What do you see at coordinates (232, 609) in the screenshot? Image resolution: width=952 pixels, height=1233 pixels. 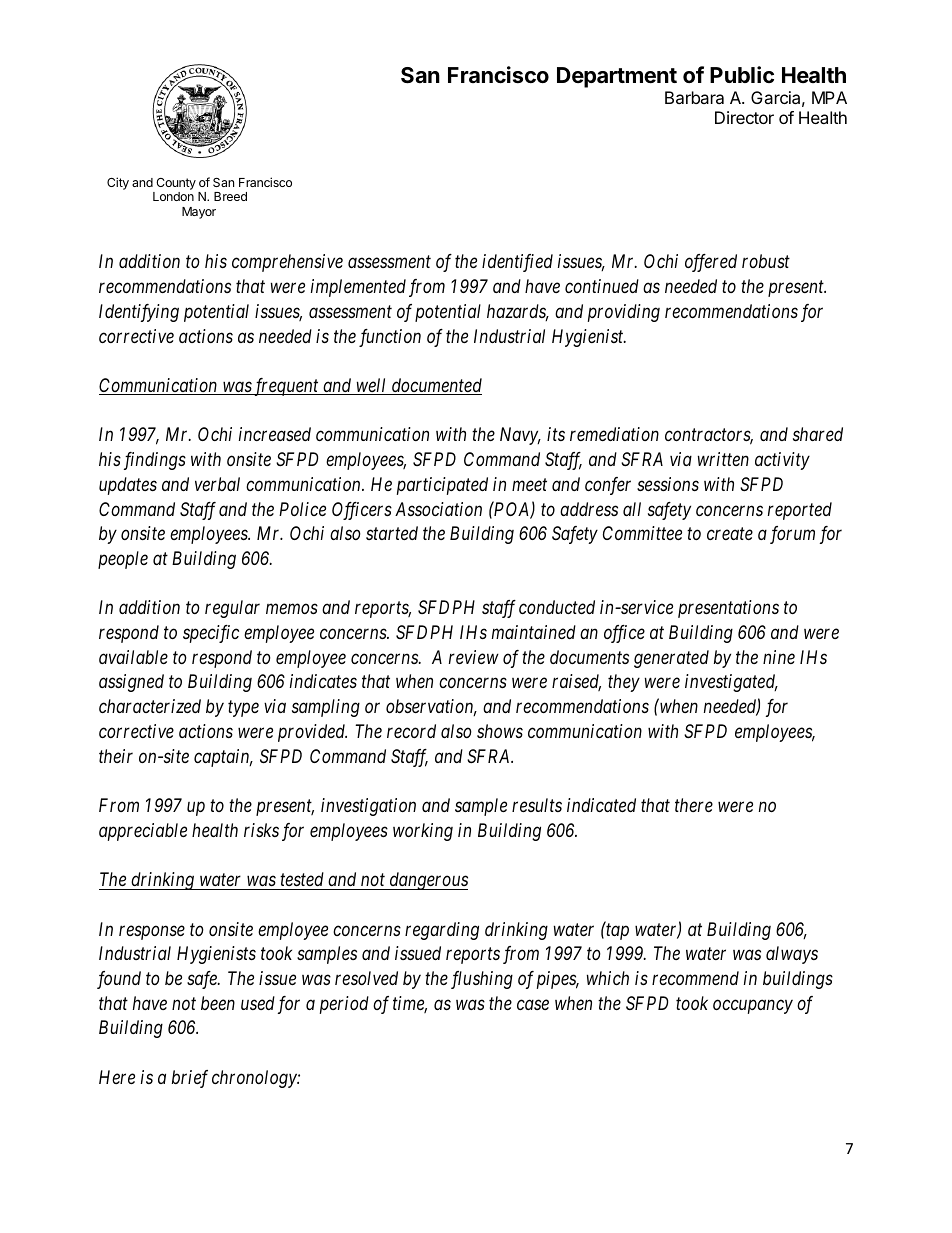 I see `regular` at bounding box center [232, 609].
